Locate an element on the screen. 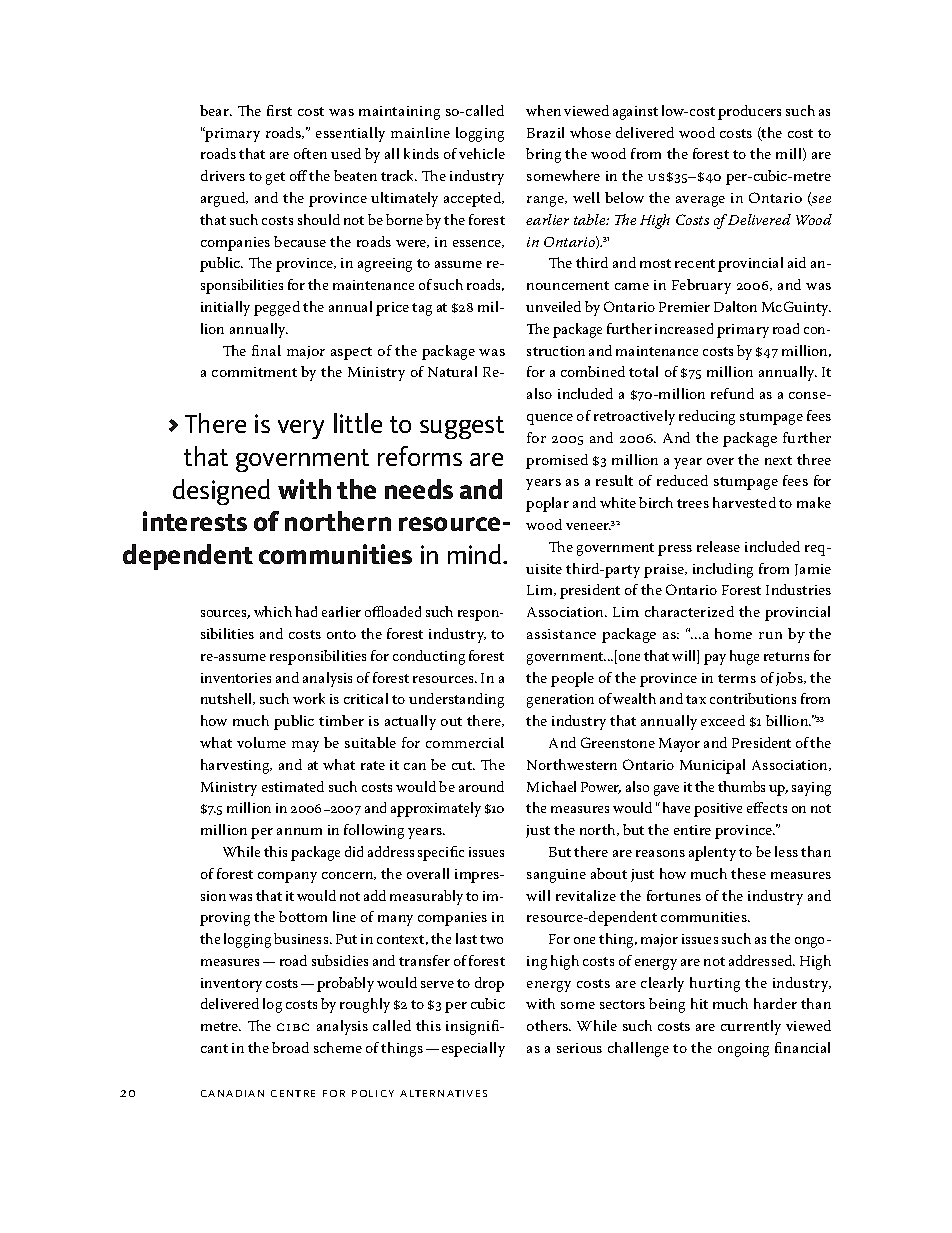 The width and height of the screenshot is (952, 1233). first is located at coordinates (279, 110).
